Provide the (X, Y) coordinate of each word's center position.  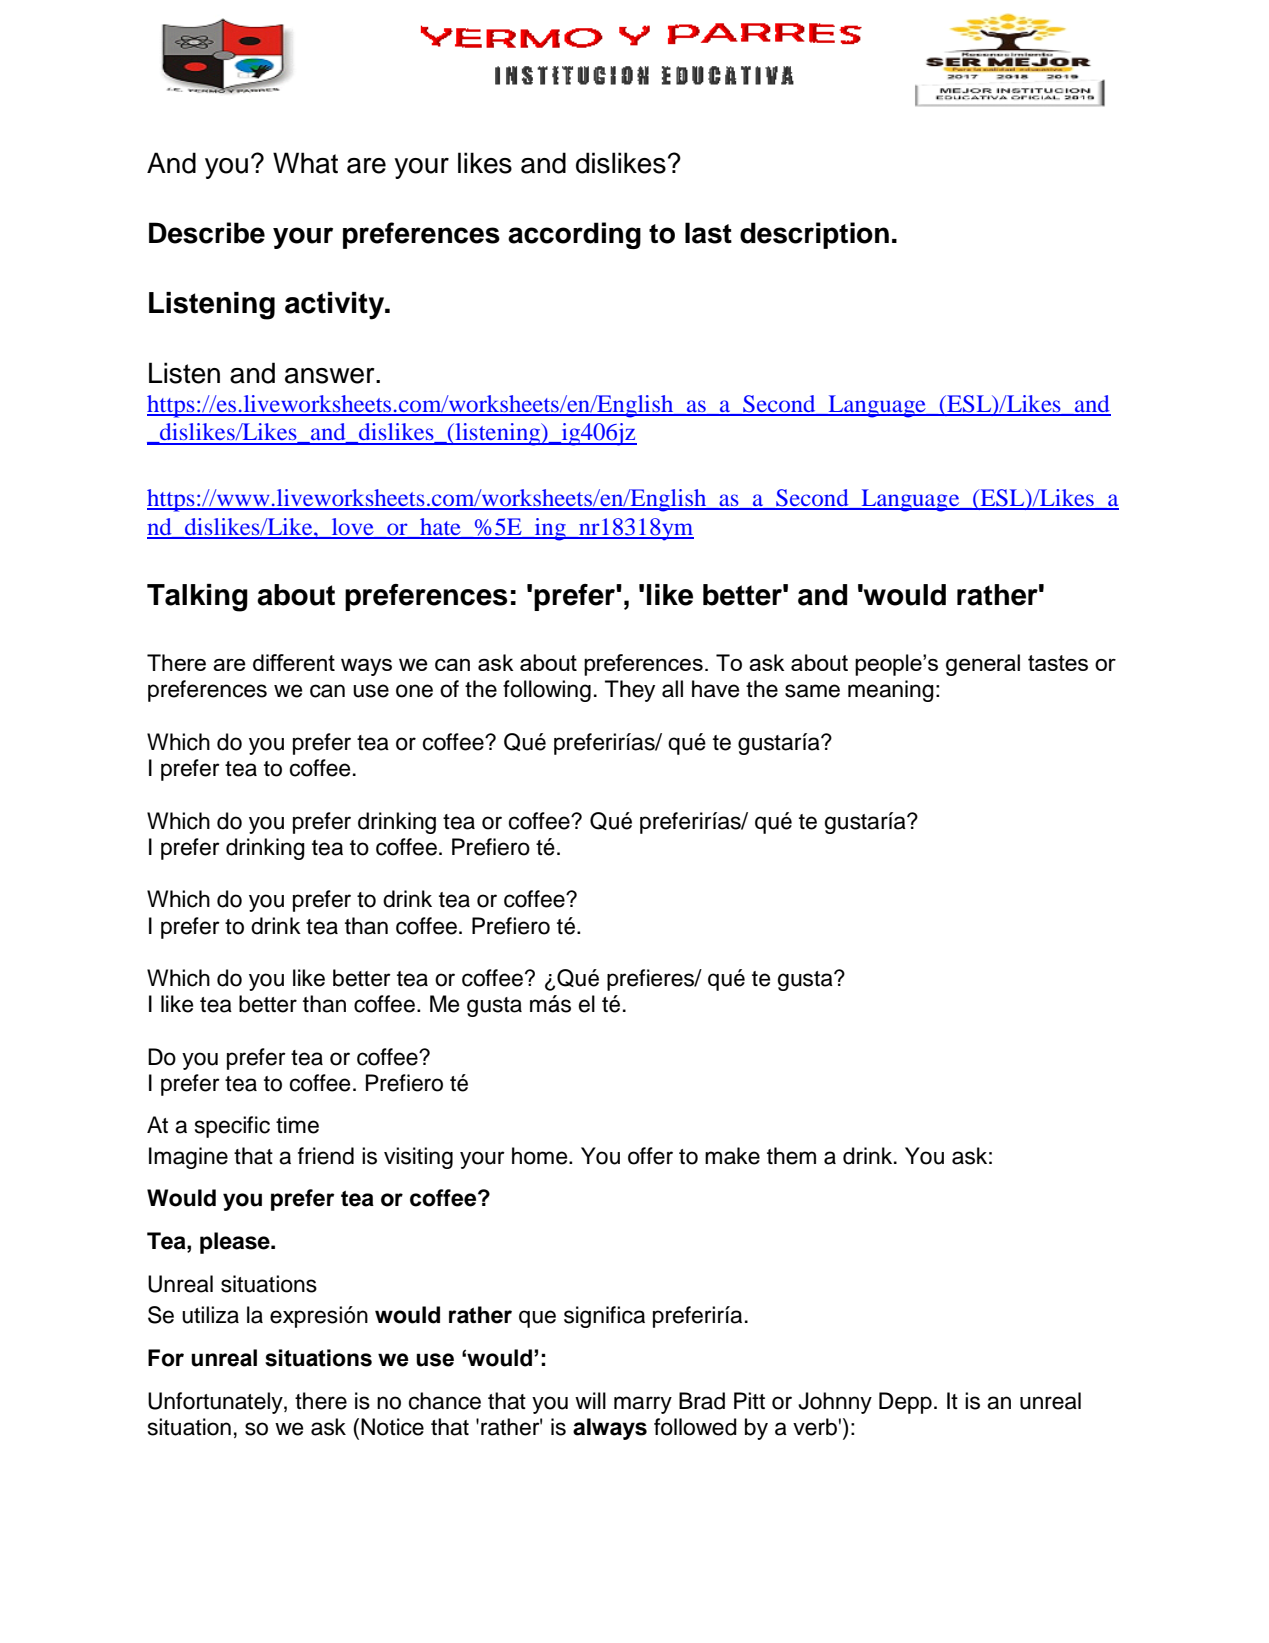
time (297, 1125)
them (791, 1156)
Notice (392, 1427)
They (630, 691)
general (983, 665)
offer (650, 1156)
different (294, 662)
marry (643, 1405)
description (814, 235)
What (305, 163)
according (574, 235)
